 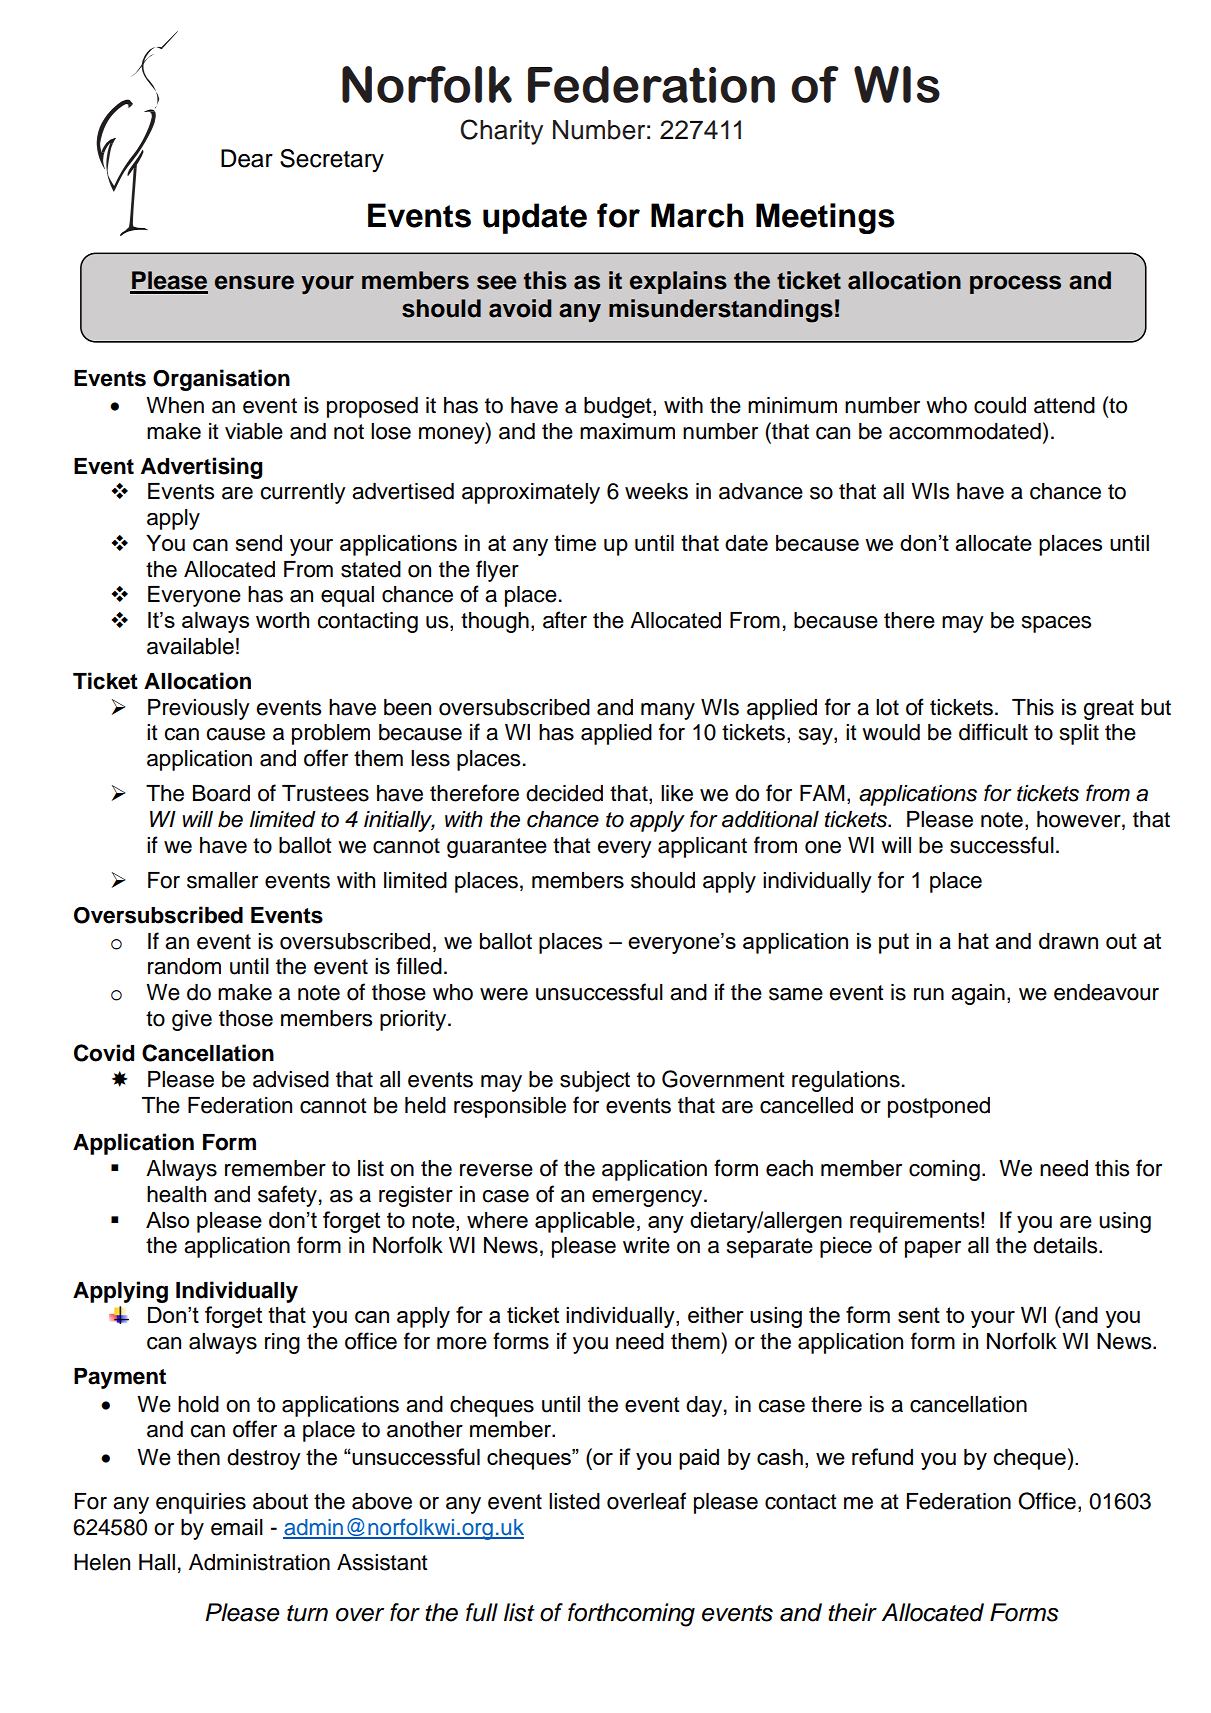 What do you see at coordinates (199, 709) in the screenshot?
I see `Previously` at bounding box center [199, 709].
